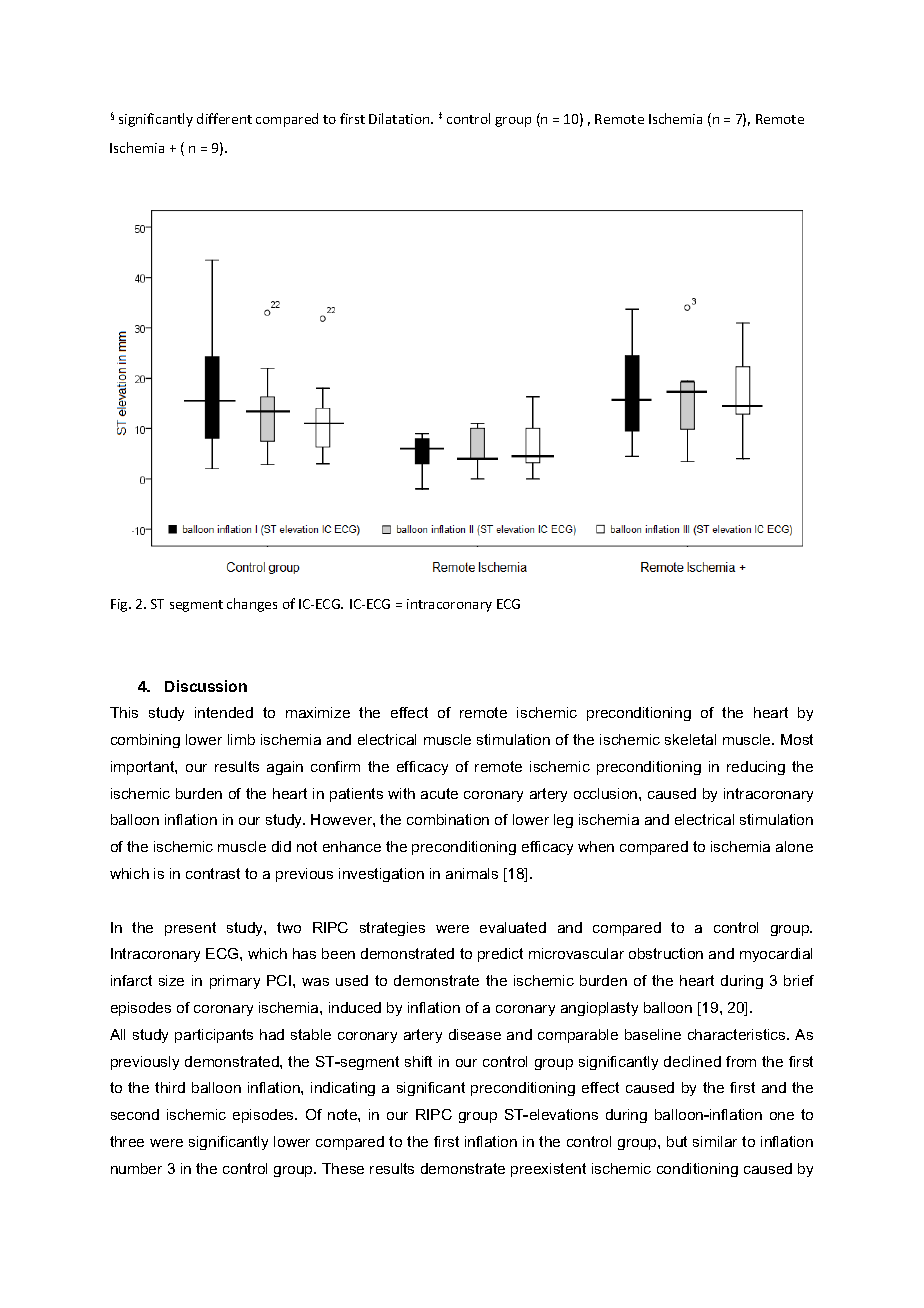 The width and height of the screenshot is (924, 1308). Describe the element at coordinates (252, 605) in the screenshot. I see `changes` at that location.
